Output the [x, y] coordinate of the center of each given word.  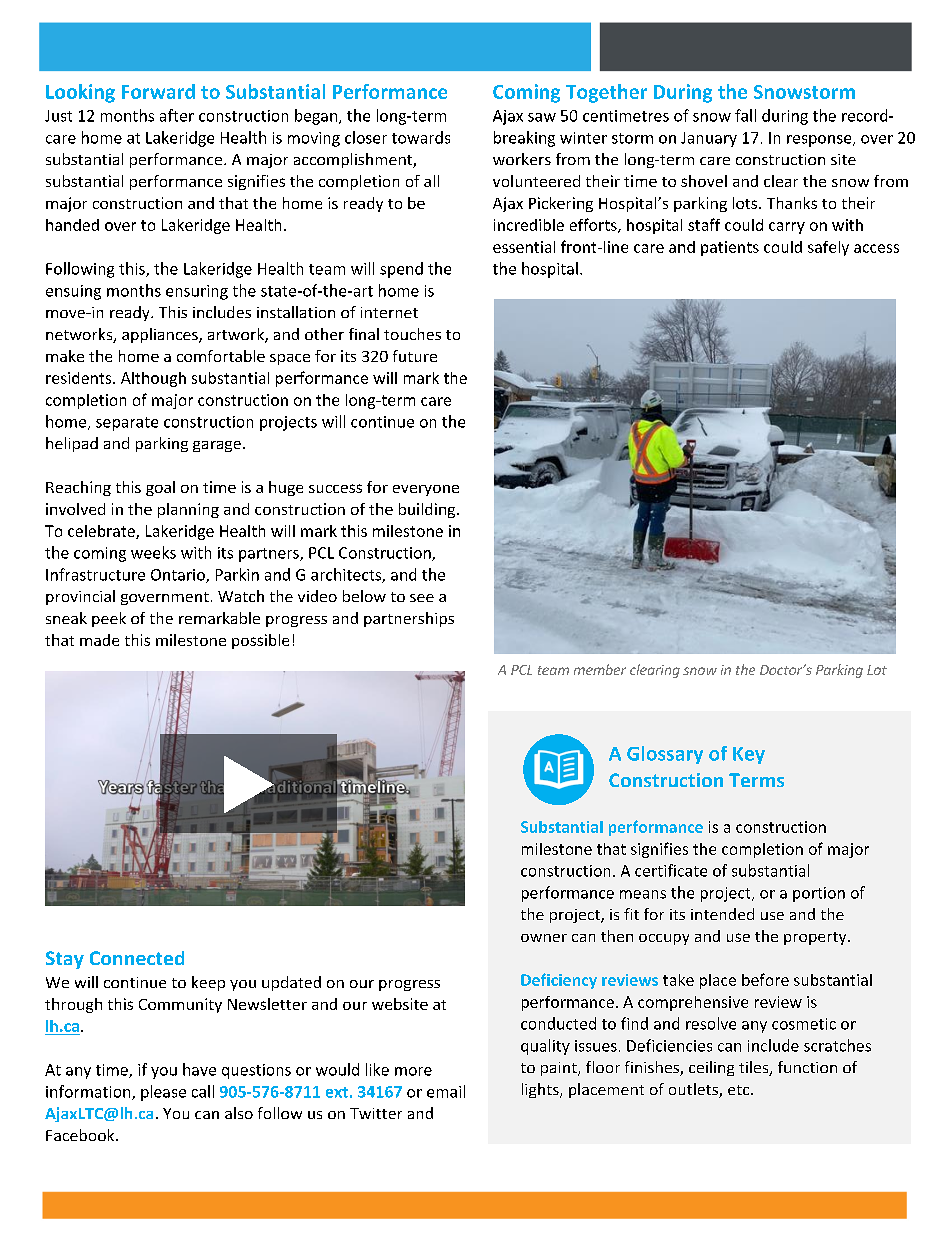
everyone [426, 490]
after [177, 115]
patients [730, 248]
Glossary [665, 755]
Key [749, 755]
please [163, 1093]
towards [421, 137]
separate [127, 424]
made [99, 640]
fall [745, 115]
